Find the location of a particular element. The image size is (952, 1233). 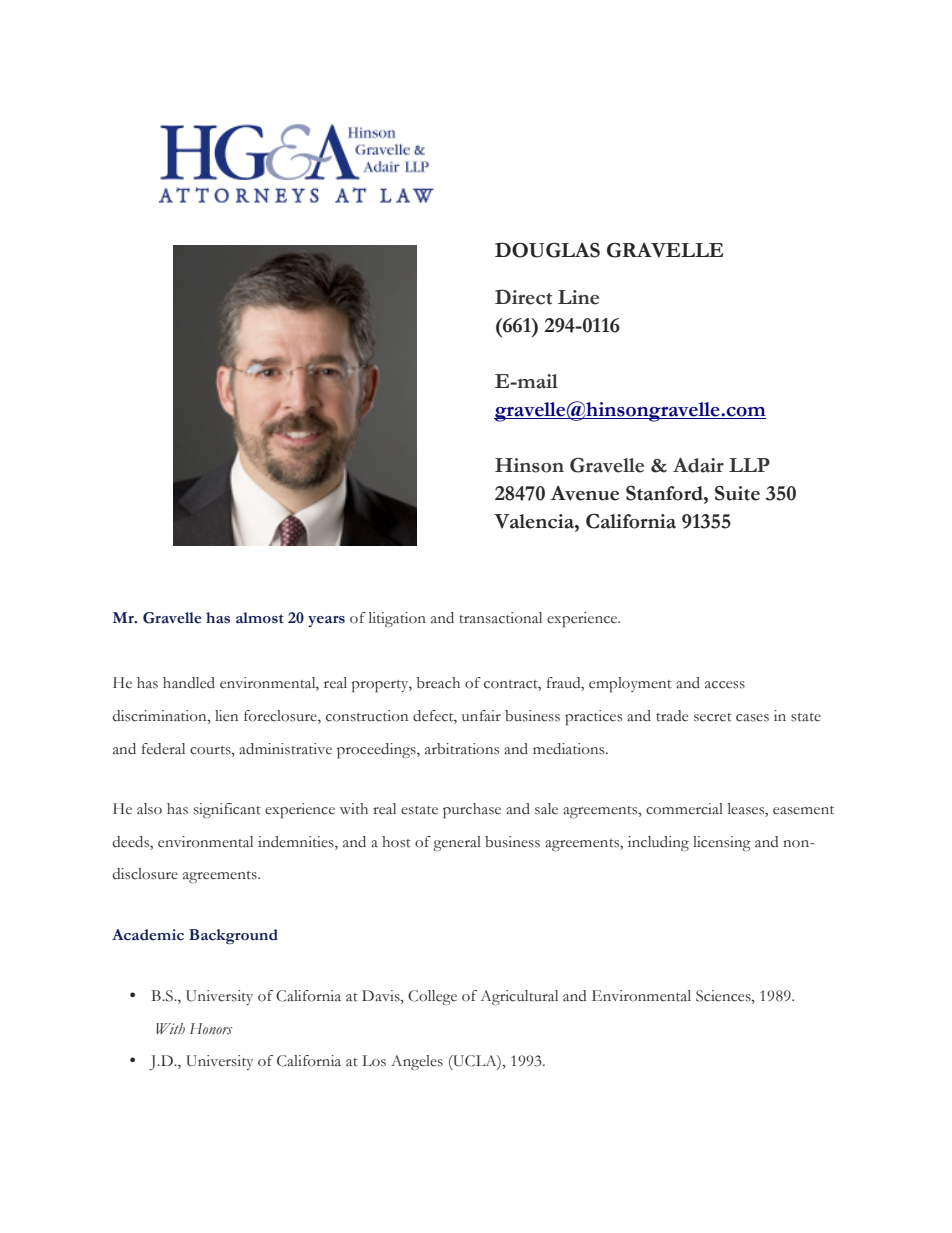

almost is located at coordinates (260, 618).
